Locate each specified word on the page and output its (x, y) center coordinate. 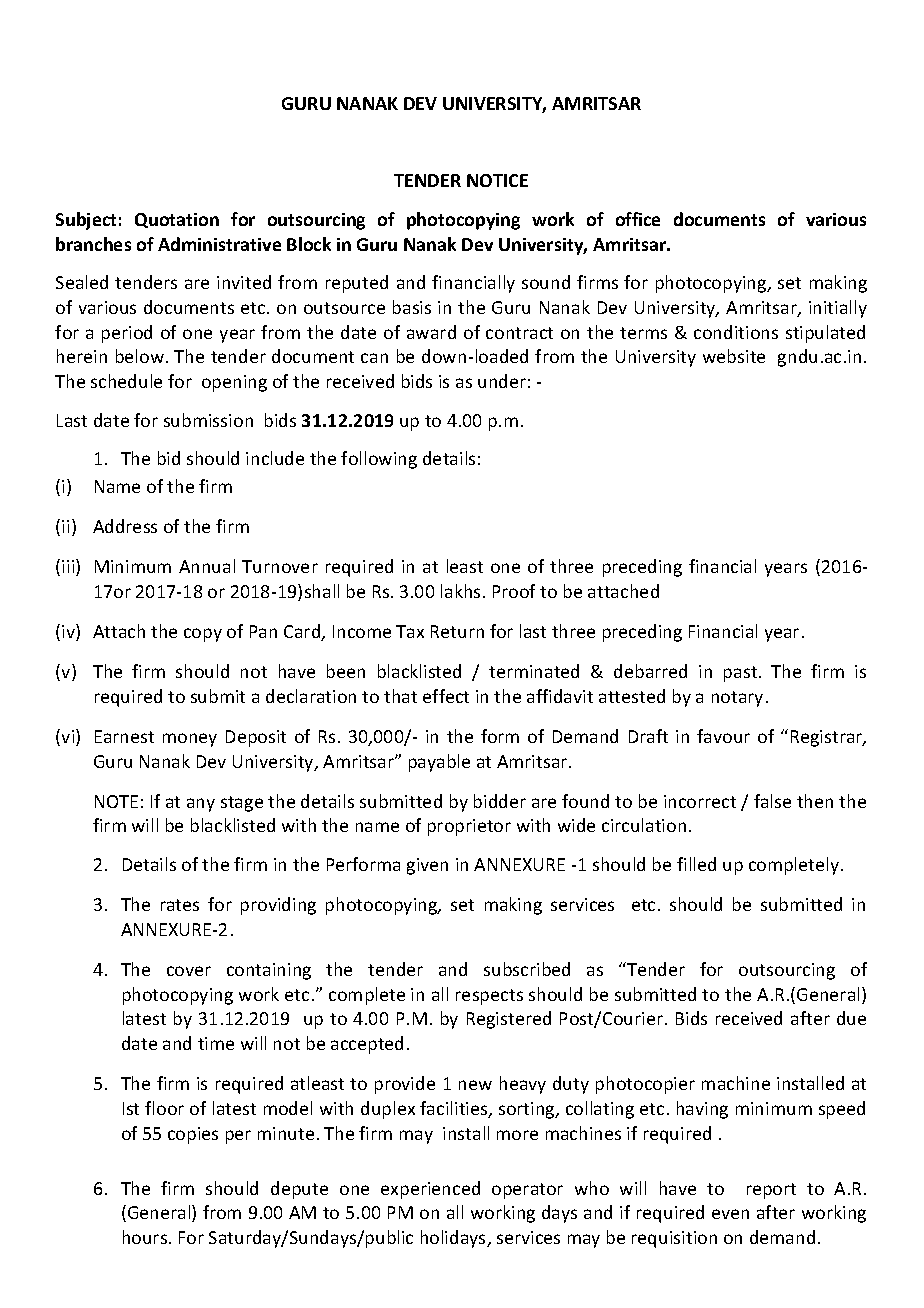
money (190, 740)
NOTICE (497, 180)
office (638, 219)
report (771, 1191)
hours (146, 1237)
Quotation (177, 220)
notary (737, 699)
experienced (430, 1190)
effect (446, 696)
